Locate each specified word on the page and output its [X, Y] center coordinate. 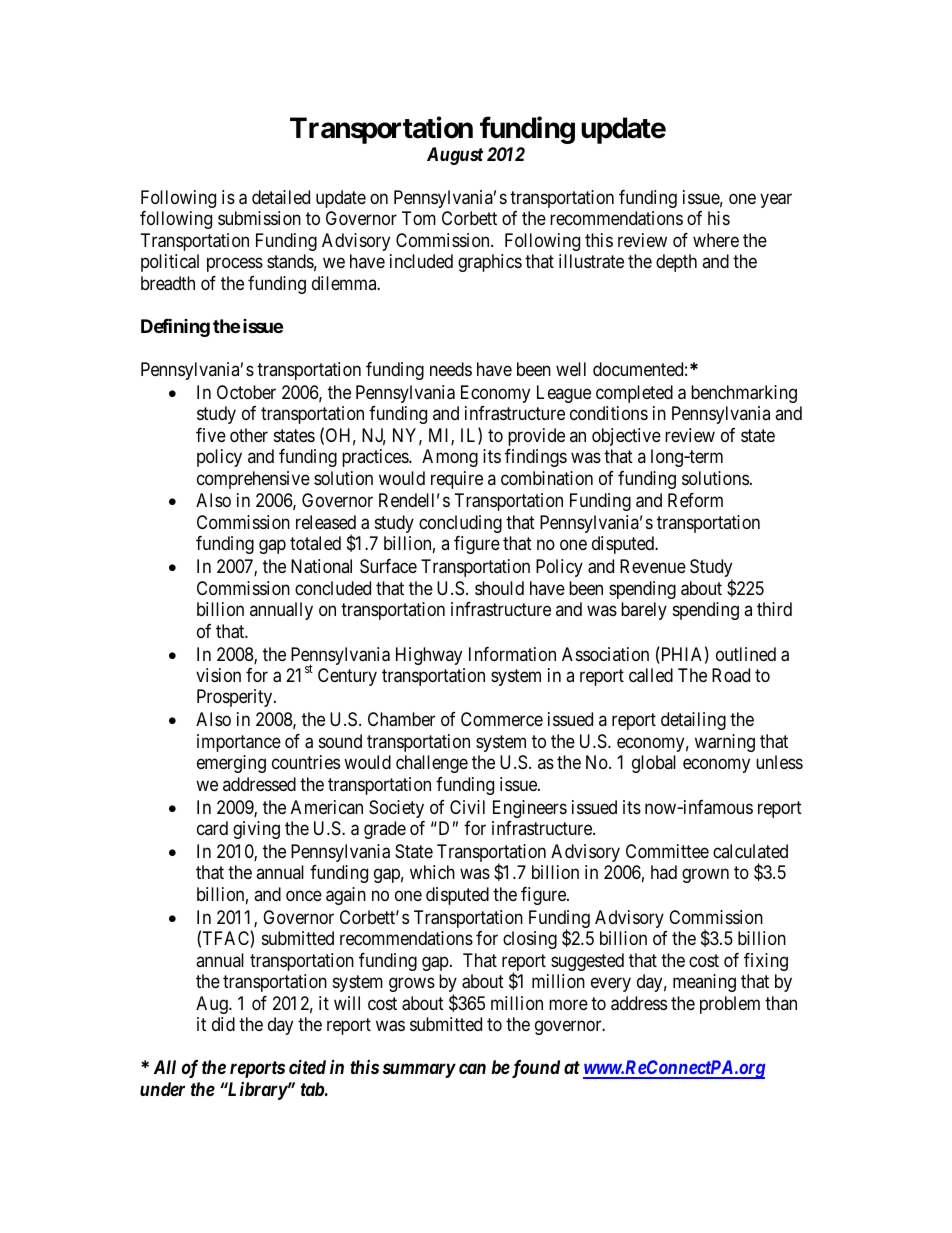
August [455, 156]
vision [218, 675]
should [499, 588]
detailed [281, 197]
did [223, 1024]
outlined [746, 654]
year [776, 200]
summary [419, 1071]
